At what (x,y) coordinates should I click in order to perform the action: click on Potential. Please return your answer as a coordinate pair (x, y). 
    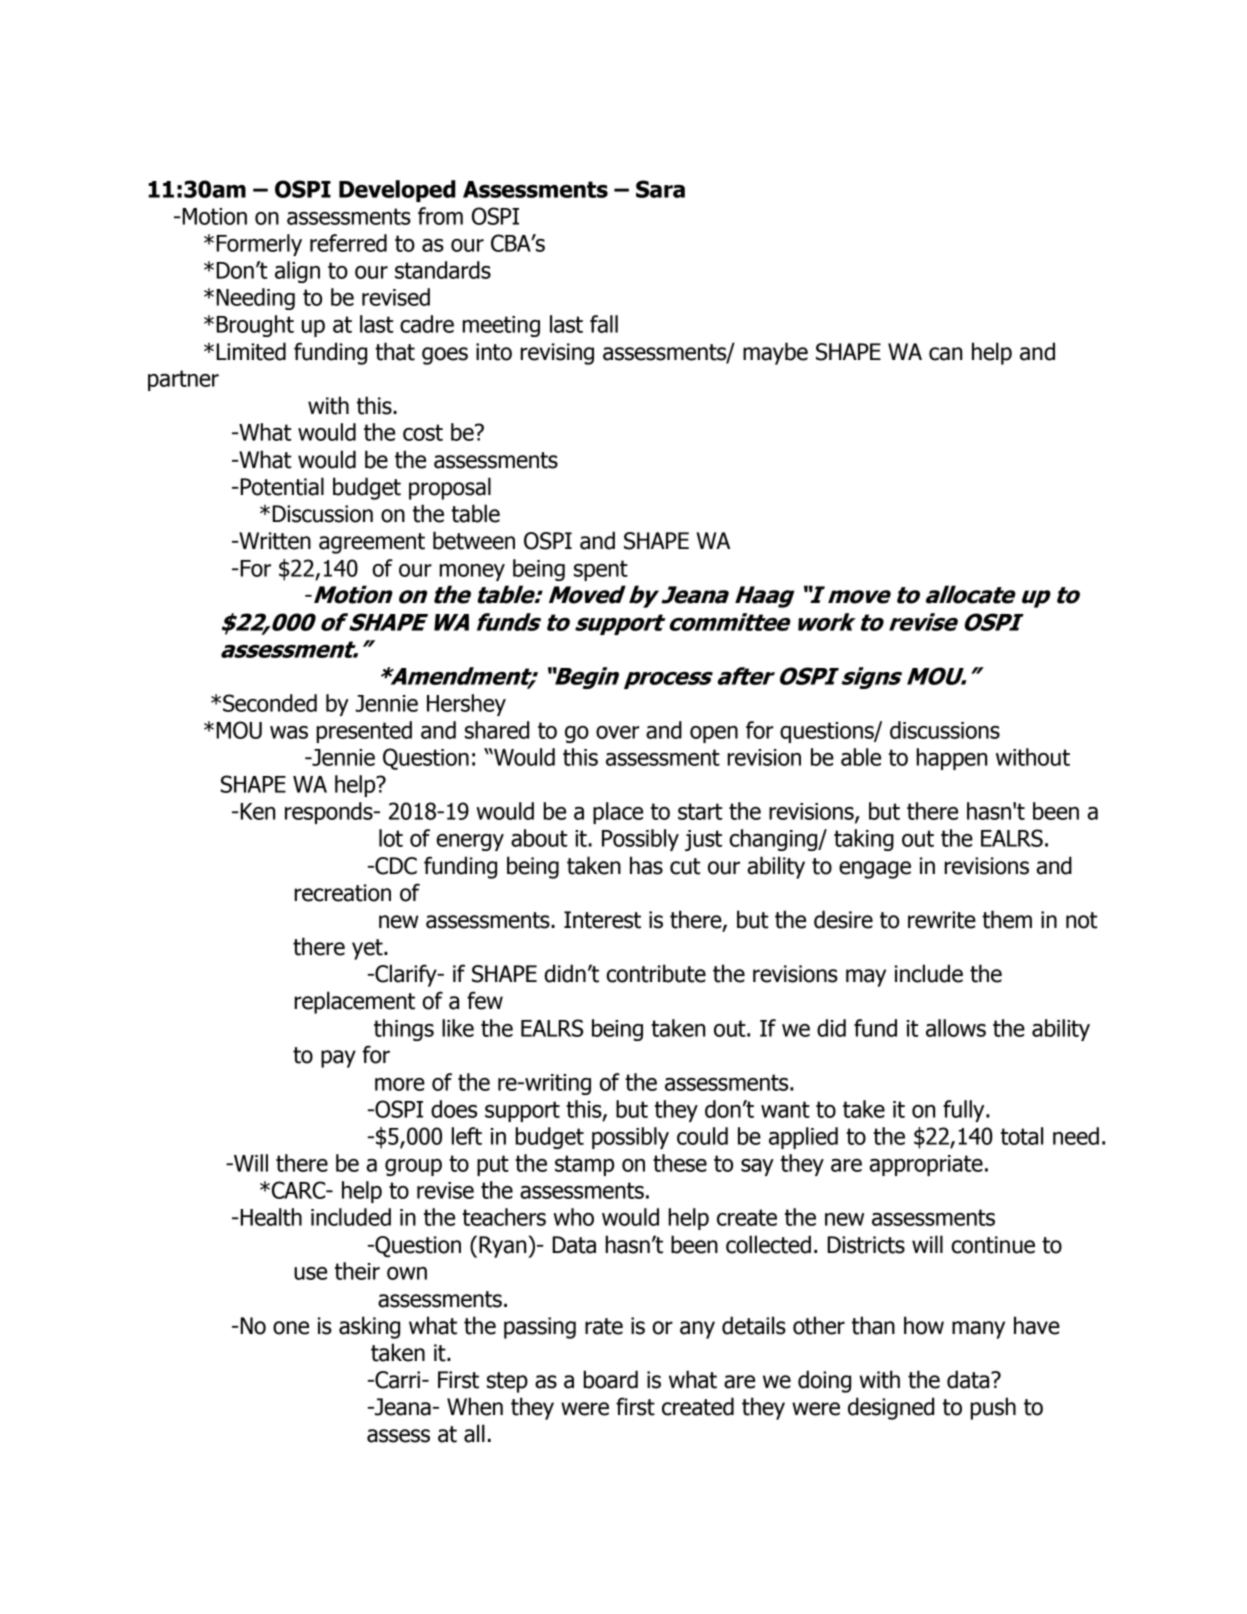
    Looking at the image, I should click on (281, 486).
